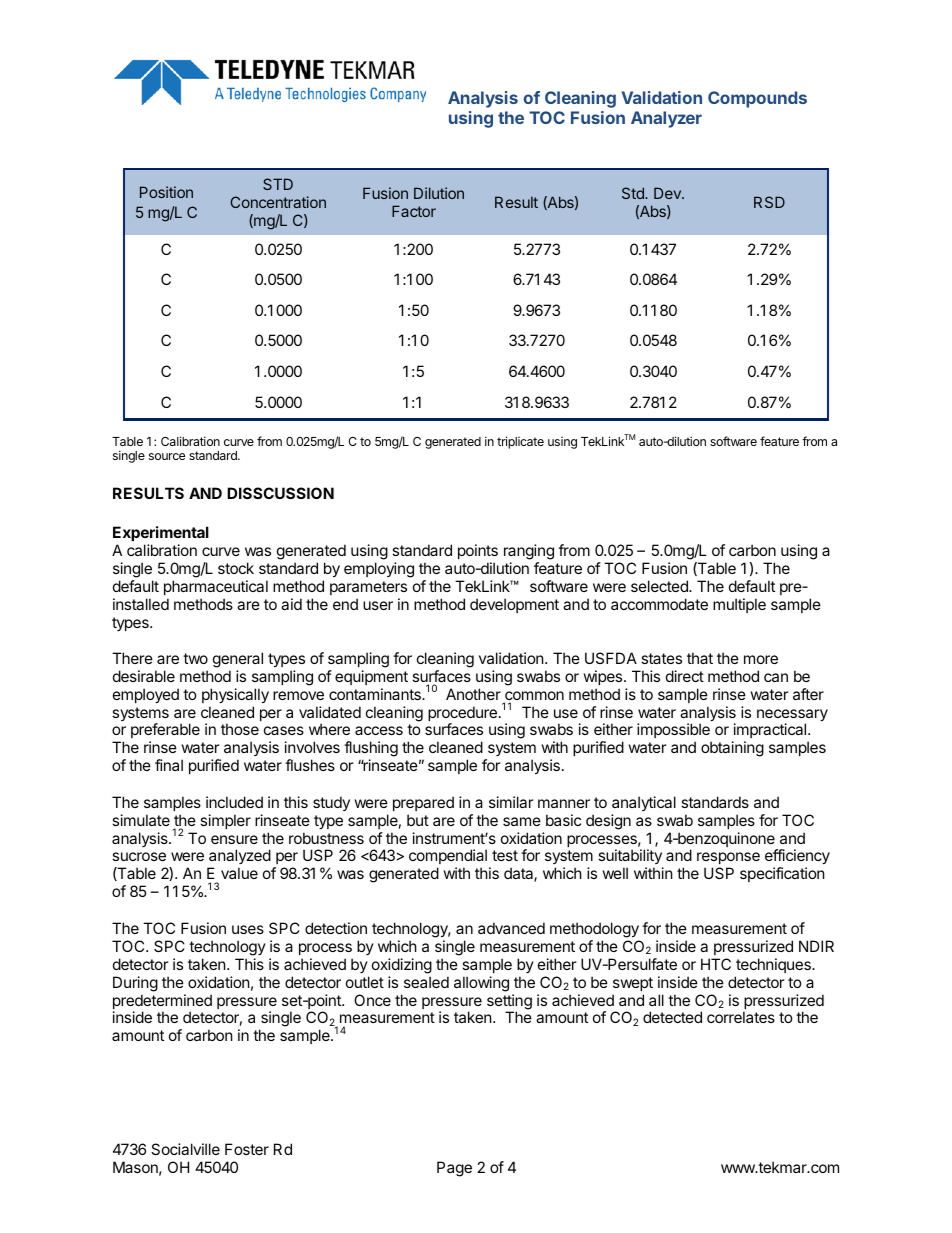  What do you see at coordinates (414, 211) in the page?
I see `Factor` at bounding box center [414, 211].
